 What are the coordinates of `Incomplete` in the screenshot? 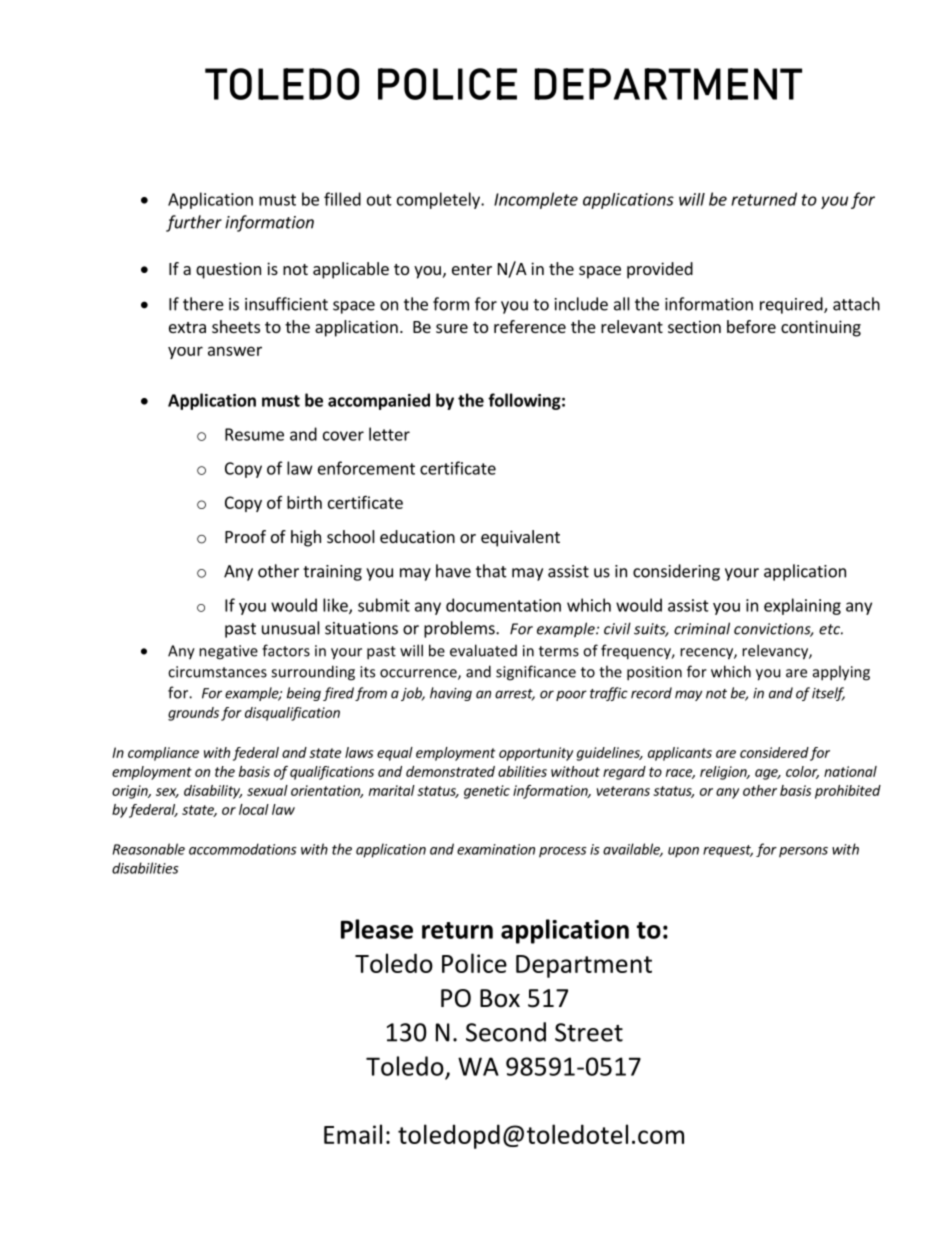 It's located at (536, 200).
